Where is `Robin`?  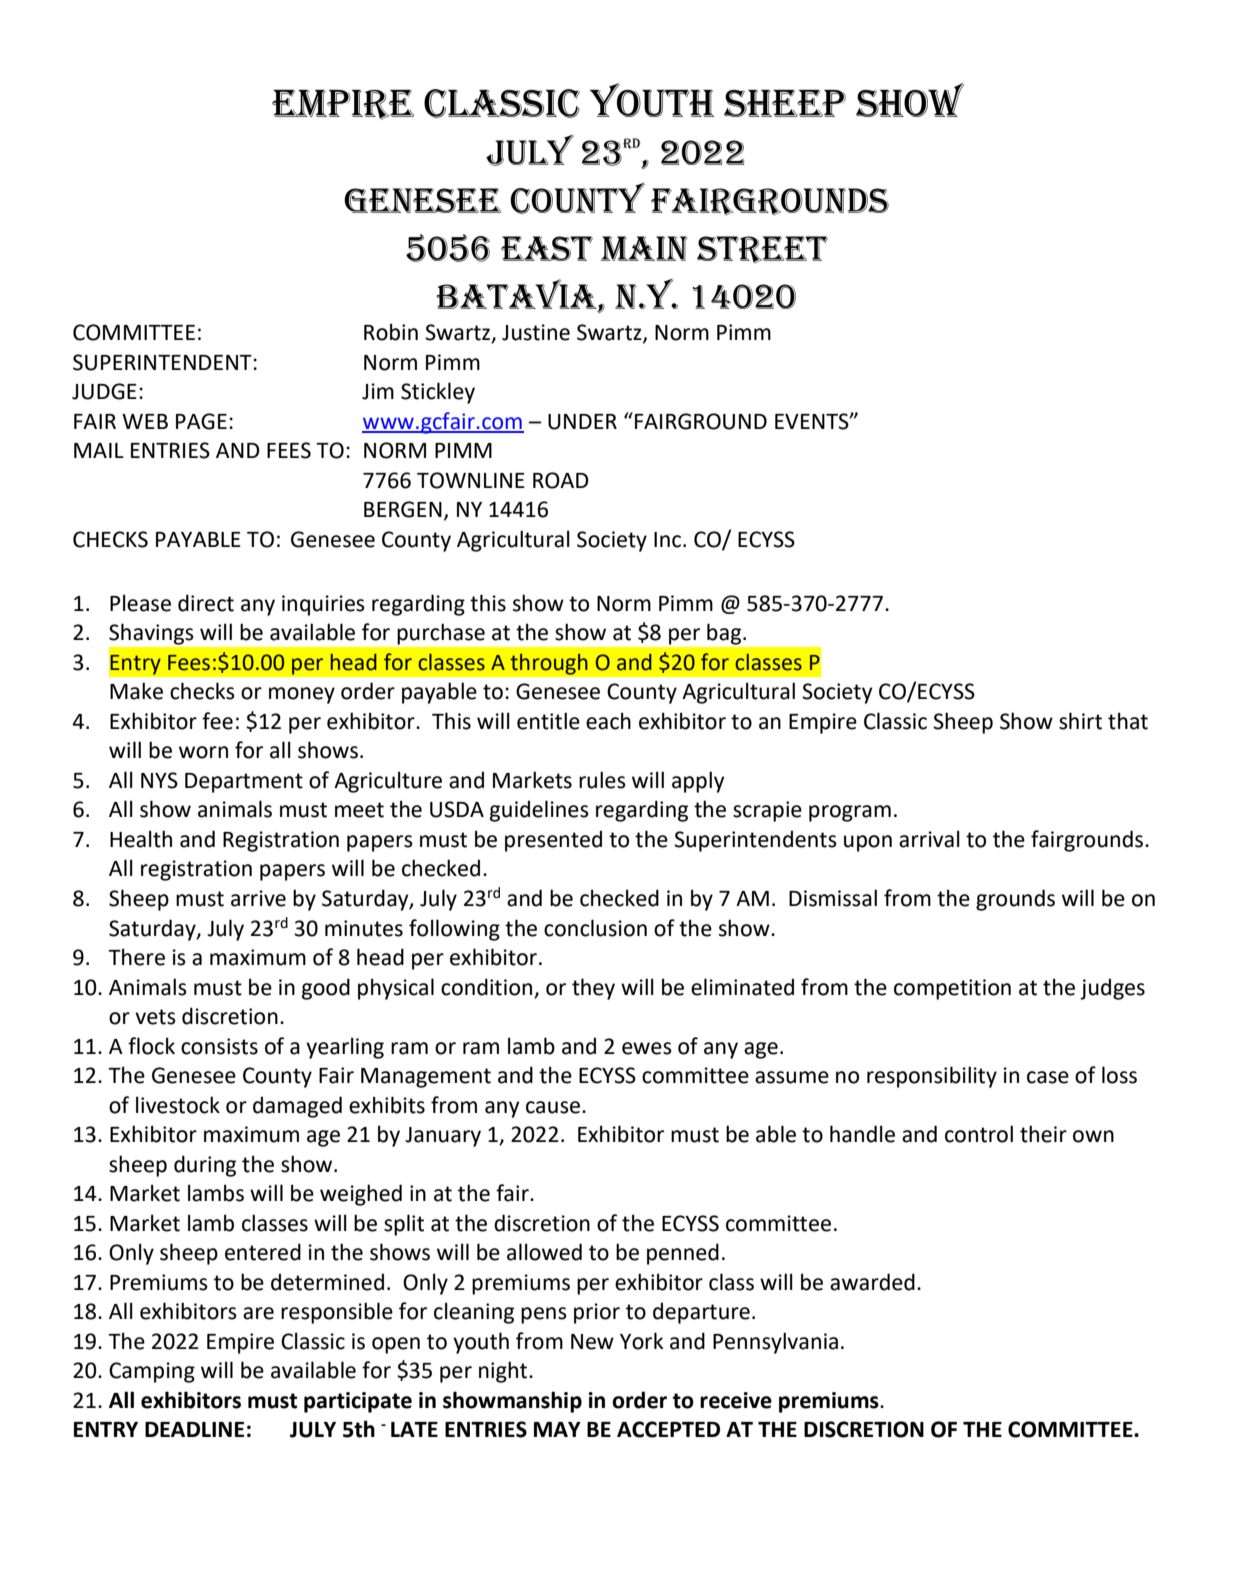 Robin is located at coordinates (391, 332).
